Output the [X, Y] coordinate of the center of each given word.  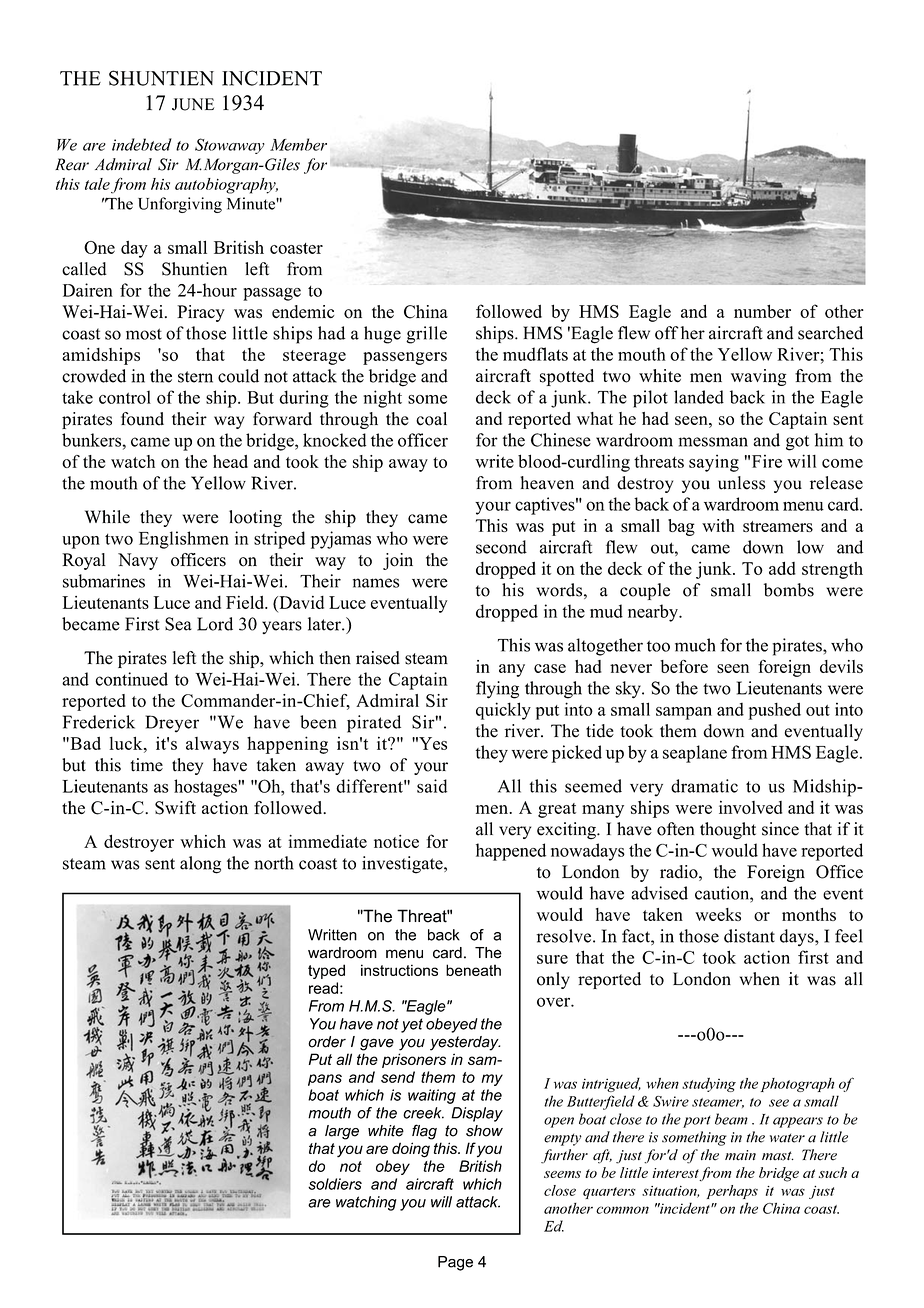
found [142, 419]
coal [431, 419]
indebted [142, 144]
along [200, 865]
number [762, 311]
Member [298, 144]
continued [131, 679]
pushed [775, 711]
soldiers [335, 1184]
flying [497, 690]
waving [758, 377]
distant [749, 936]
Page [455, 1263]
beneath [473, 970]
